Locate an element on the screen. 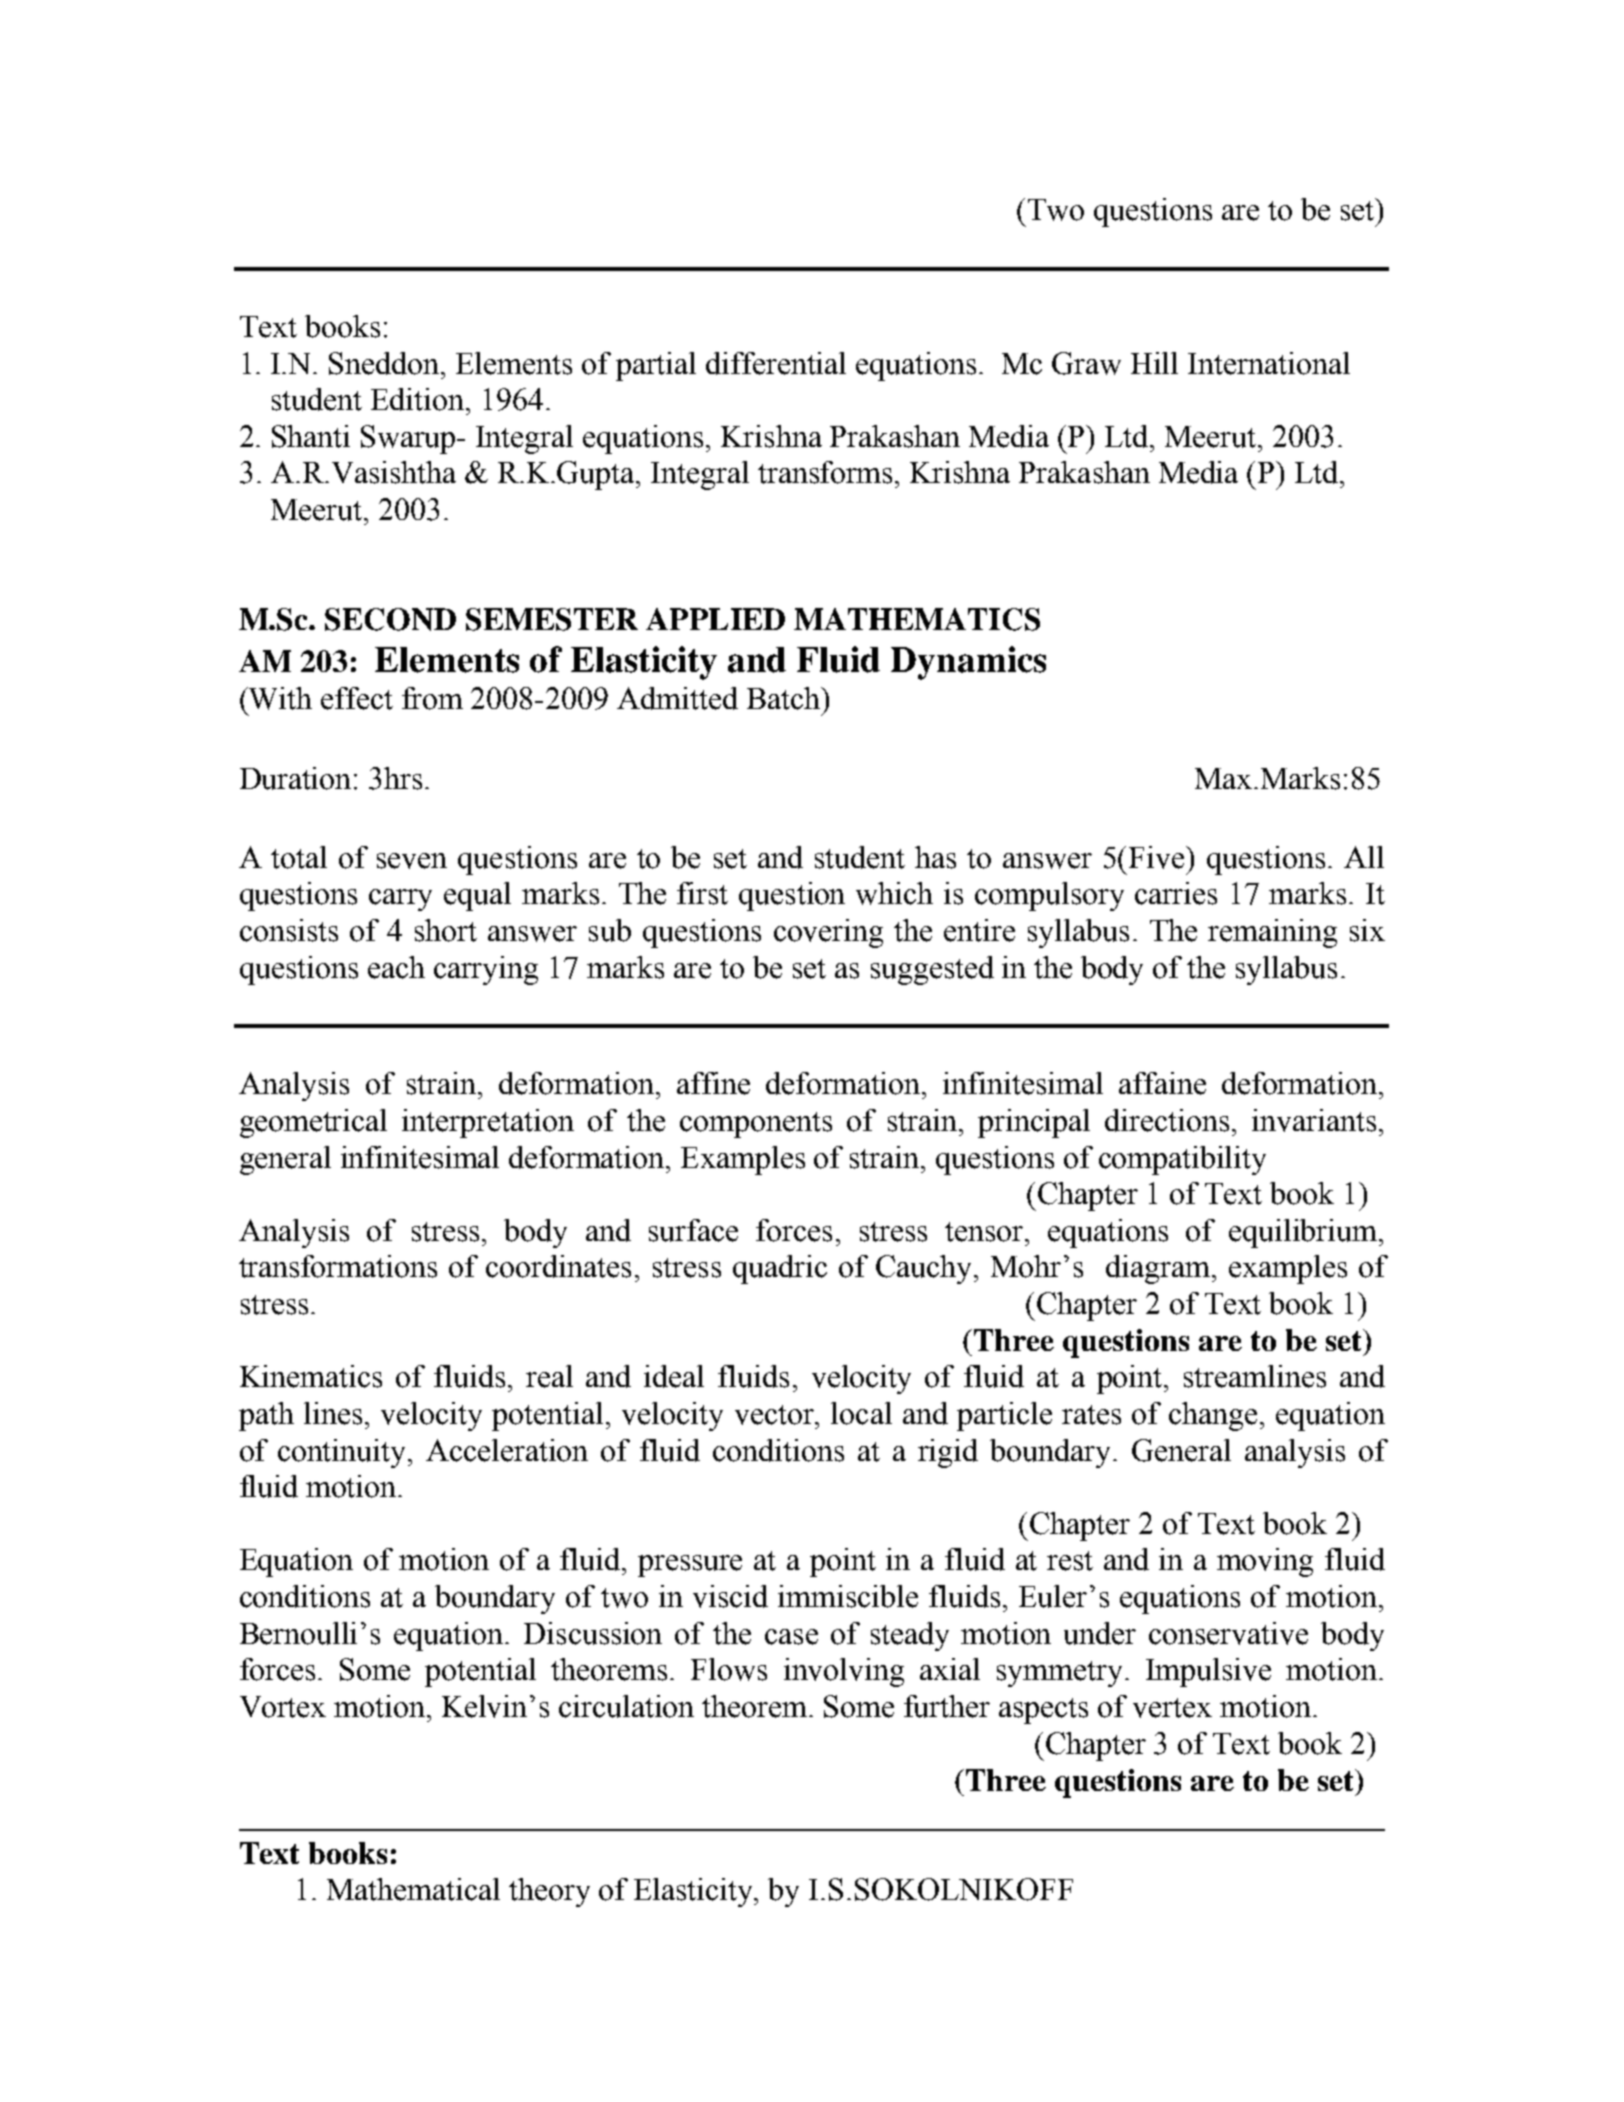 This screenshot has width=1624, height=2102. differential is located at coordinates (776, 363).
